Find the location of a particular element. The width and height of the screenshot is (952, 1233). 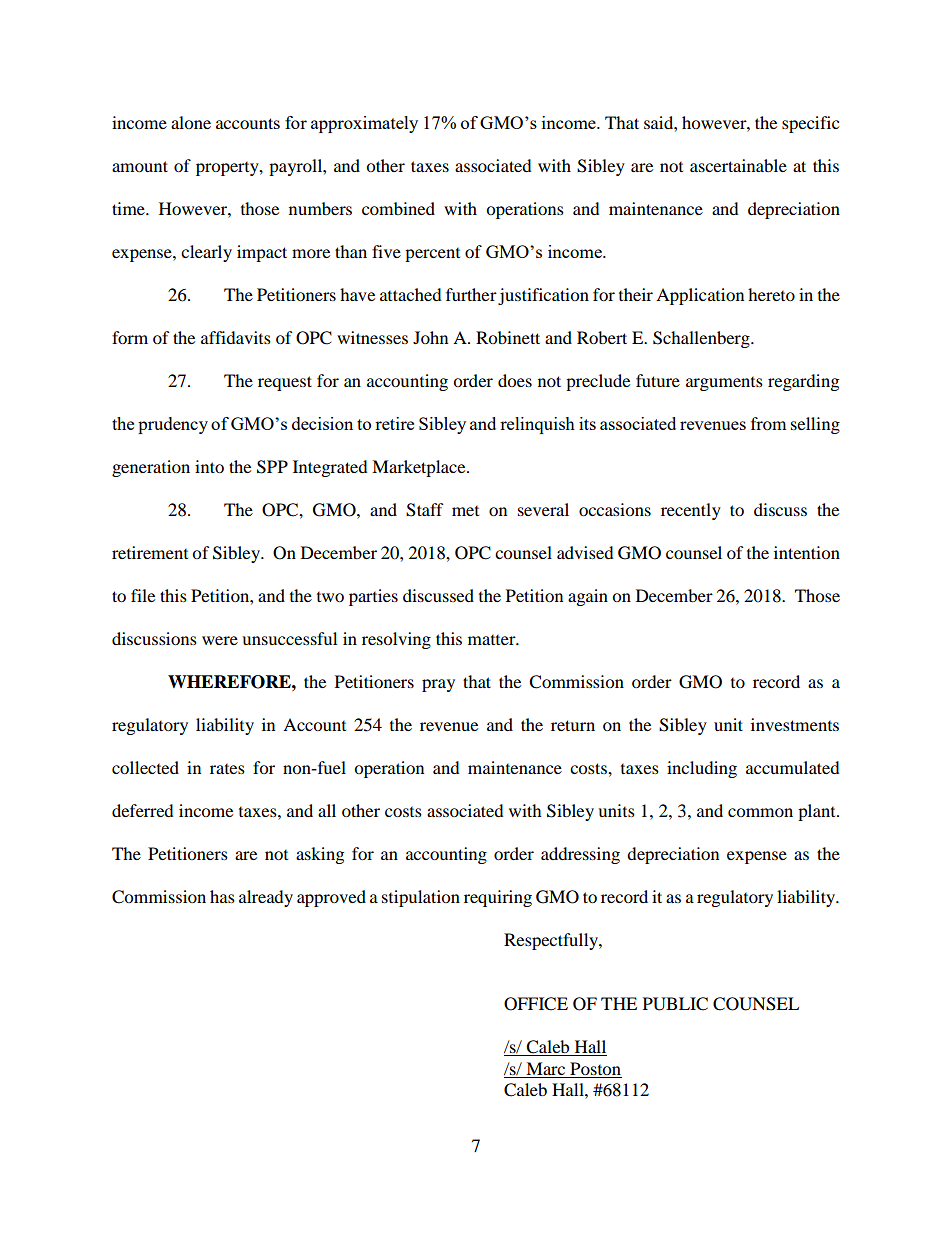

rates is located at coordinates (227, 769).
